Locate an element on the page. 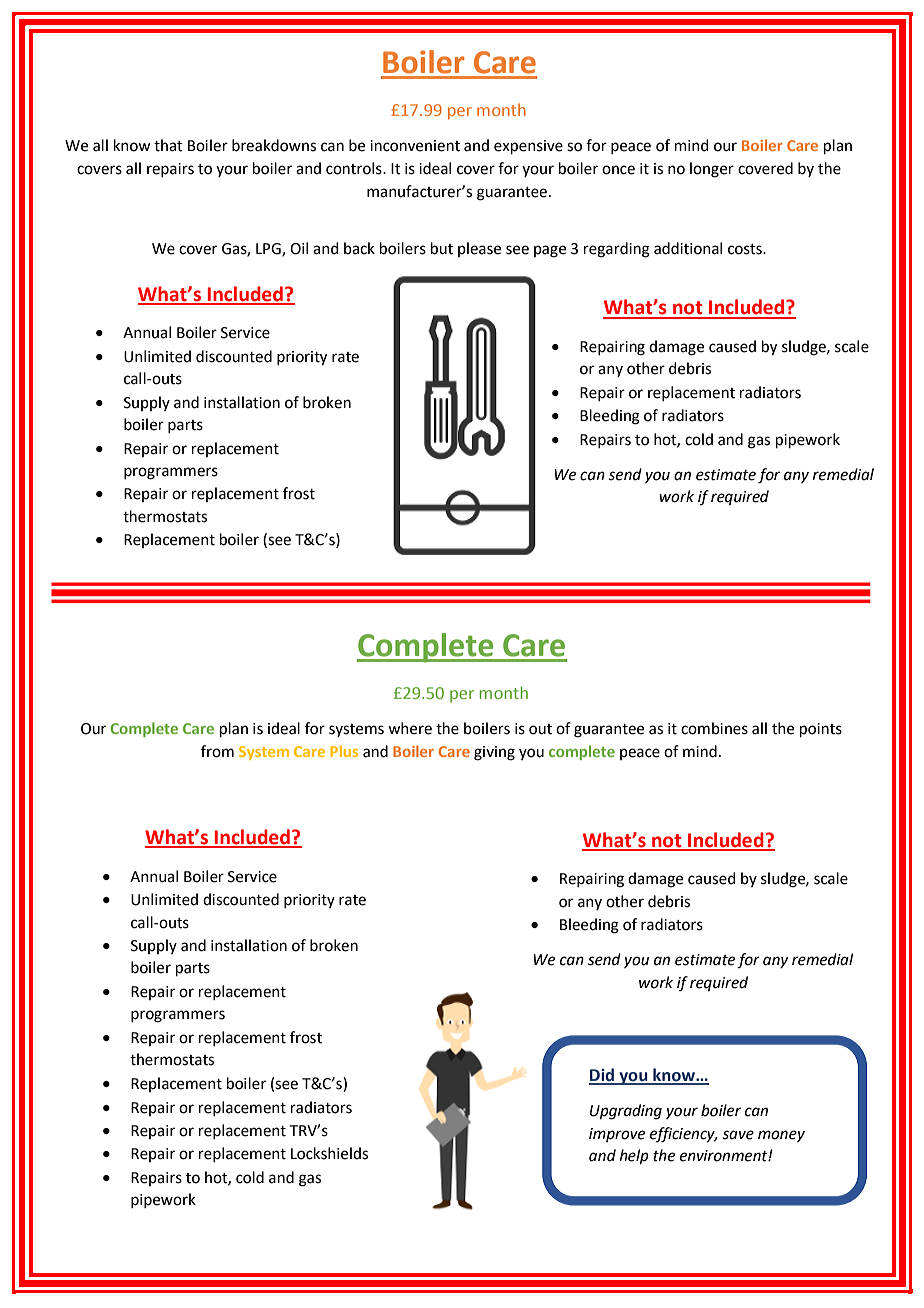 The height and width of the image is (1308, 924). points is located at coordinates (821, 730).
